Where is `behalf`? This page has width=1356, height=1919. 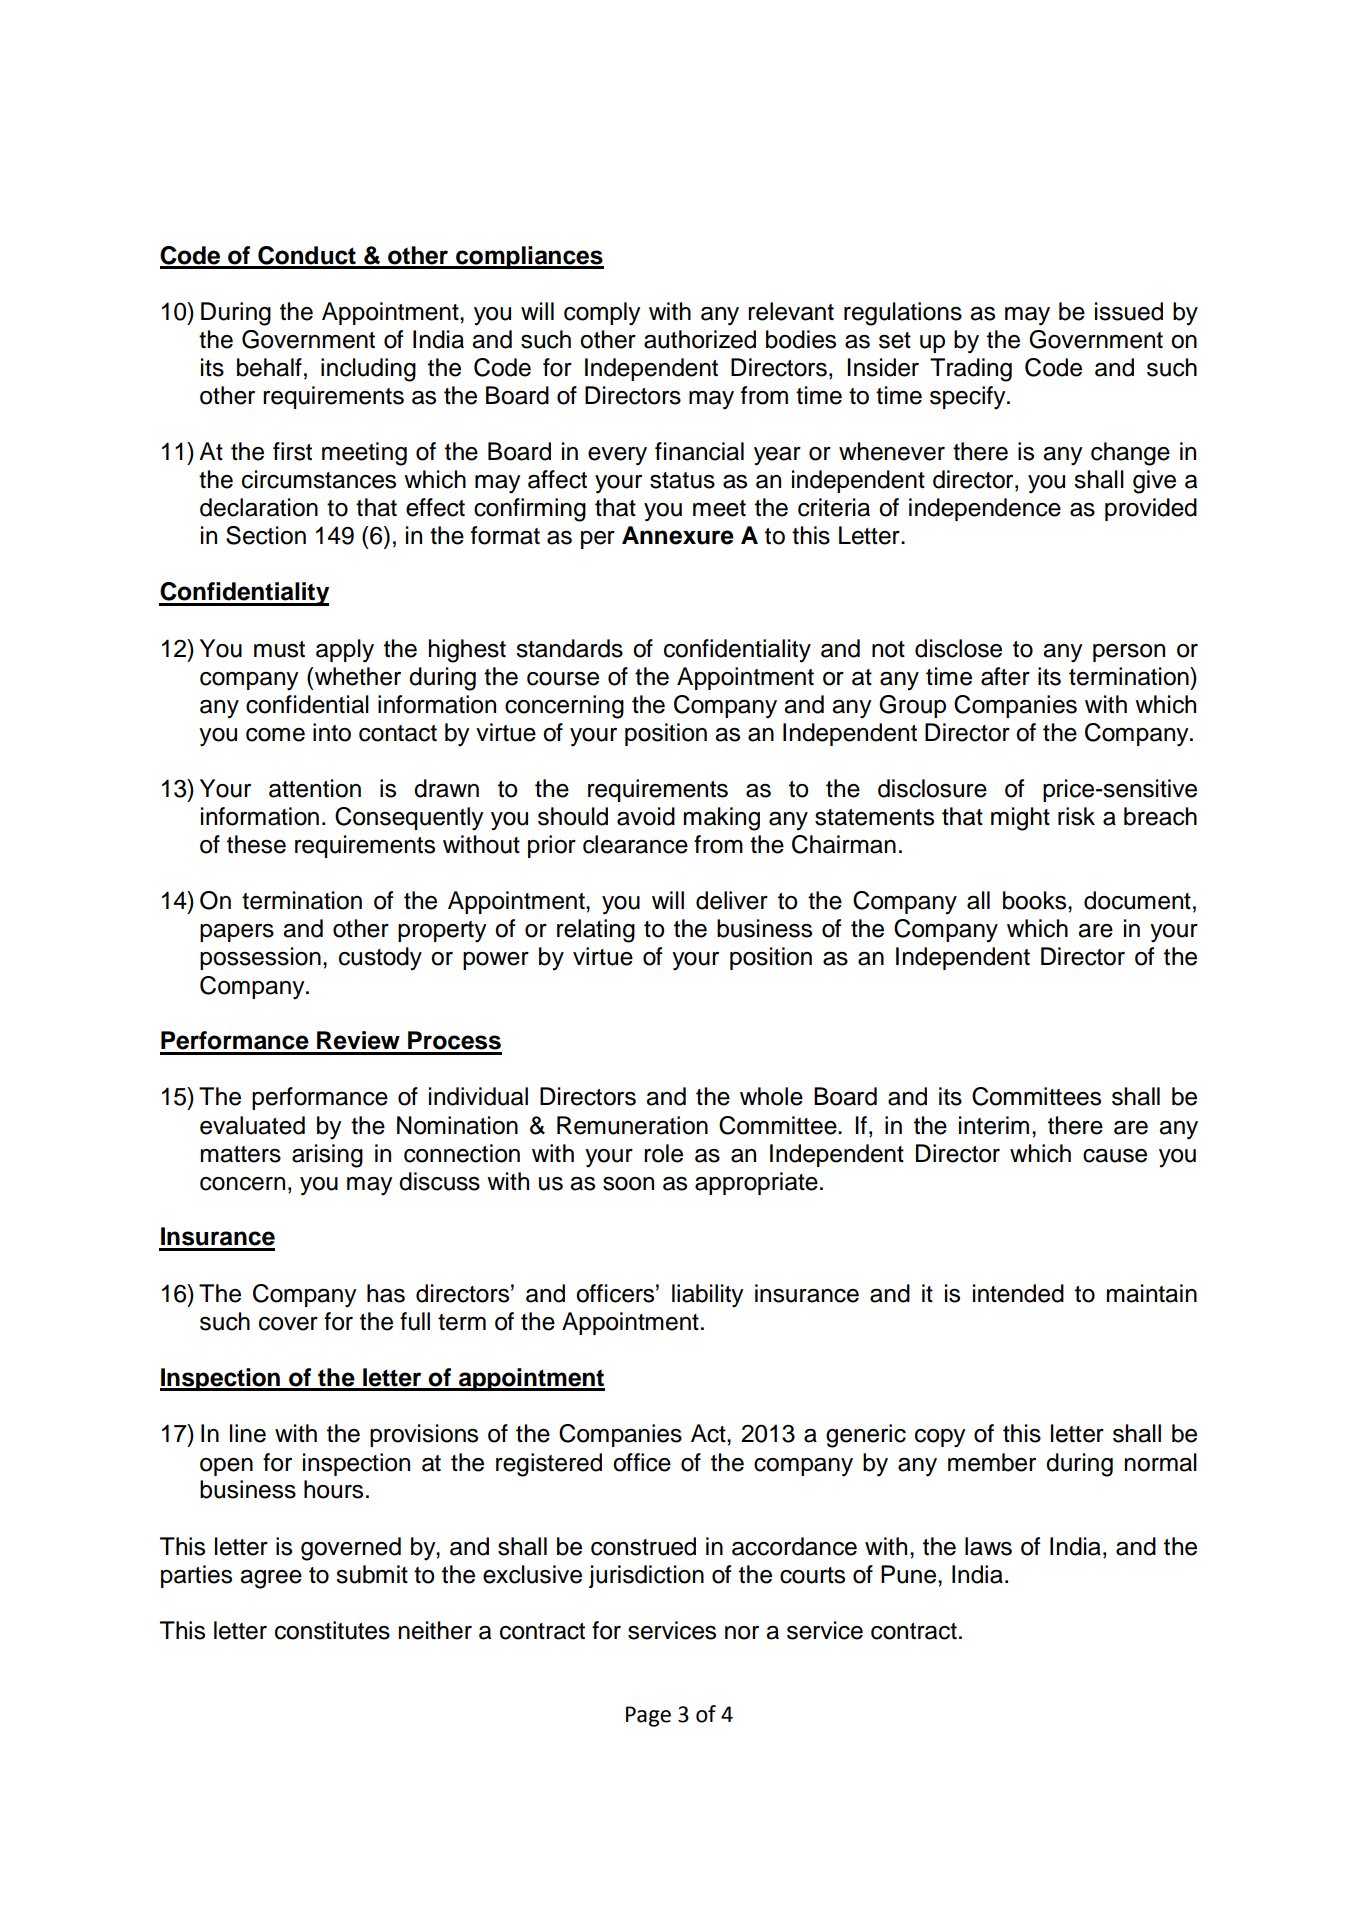 behalf is located at coordinates (269, 367).
